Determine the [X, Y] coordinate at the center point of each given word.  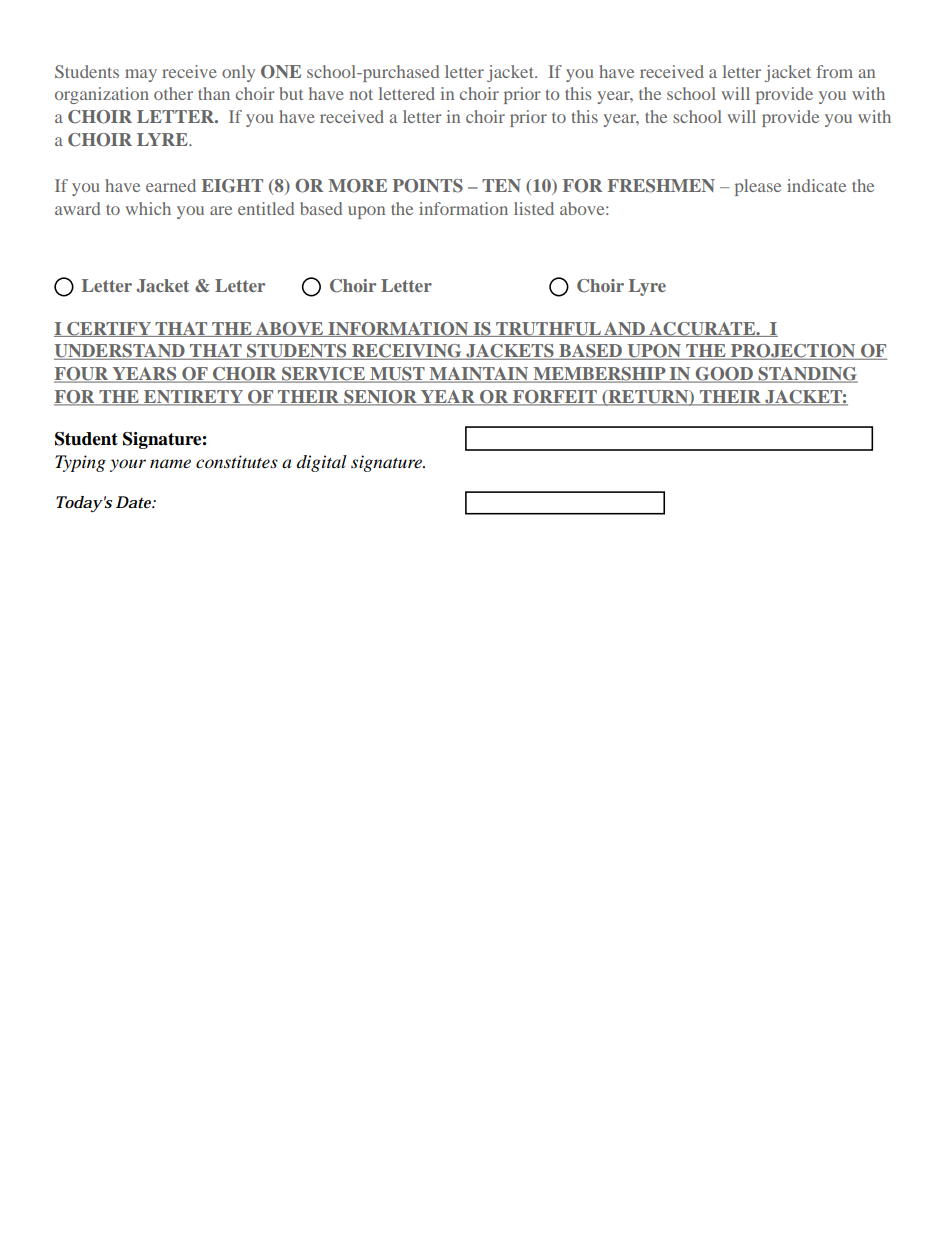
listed [534, 208]
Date [134, 502]
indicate [816, 185]
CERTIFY [109, 329]
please [758, 187]
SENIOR [380, 398]
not [361, 94]
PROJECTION [793, 352]
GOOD [724, 375]
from [834, 71]
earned [171, 185]
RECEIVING [407, 352]
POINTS [428, 186]
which [148, 208]
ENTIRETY [193, 398]
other [173, 93]
